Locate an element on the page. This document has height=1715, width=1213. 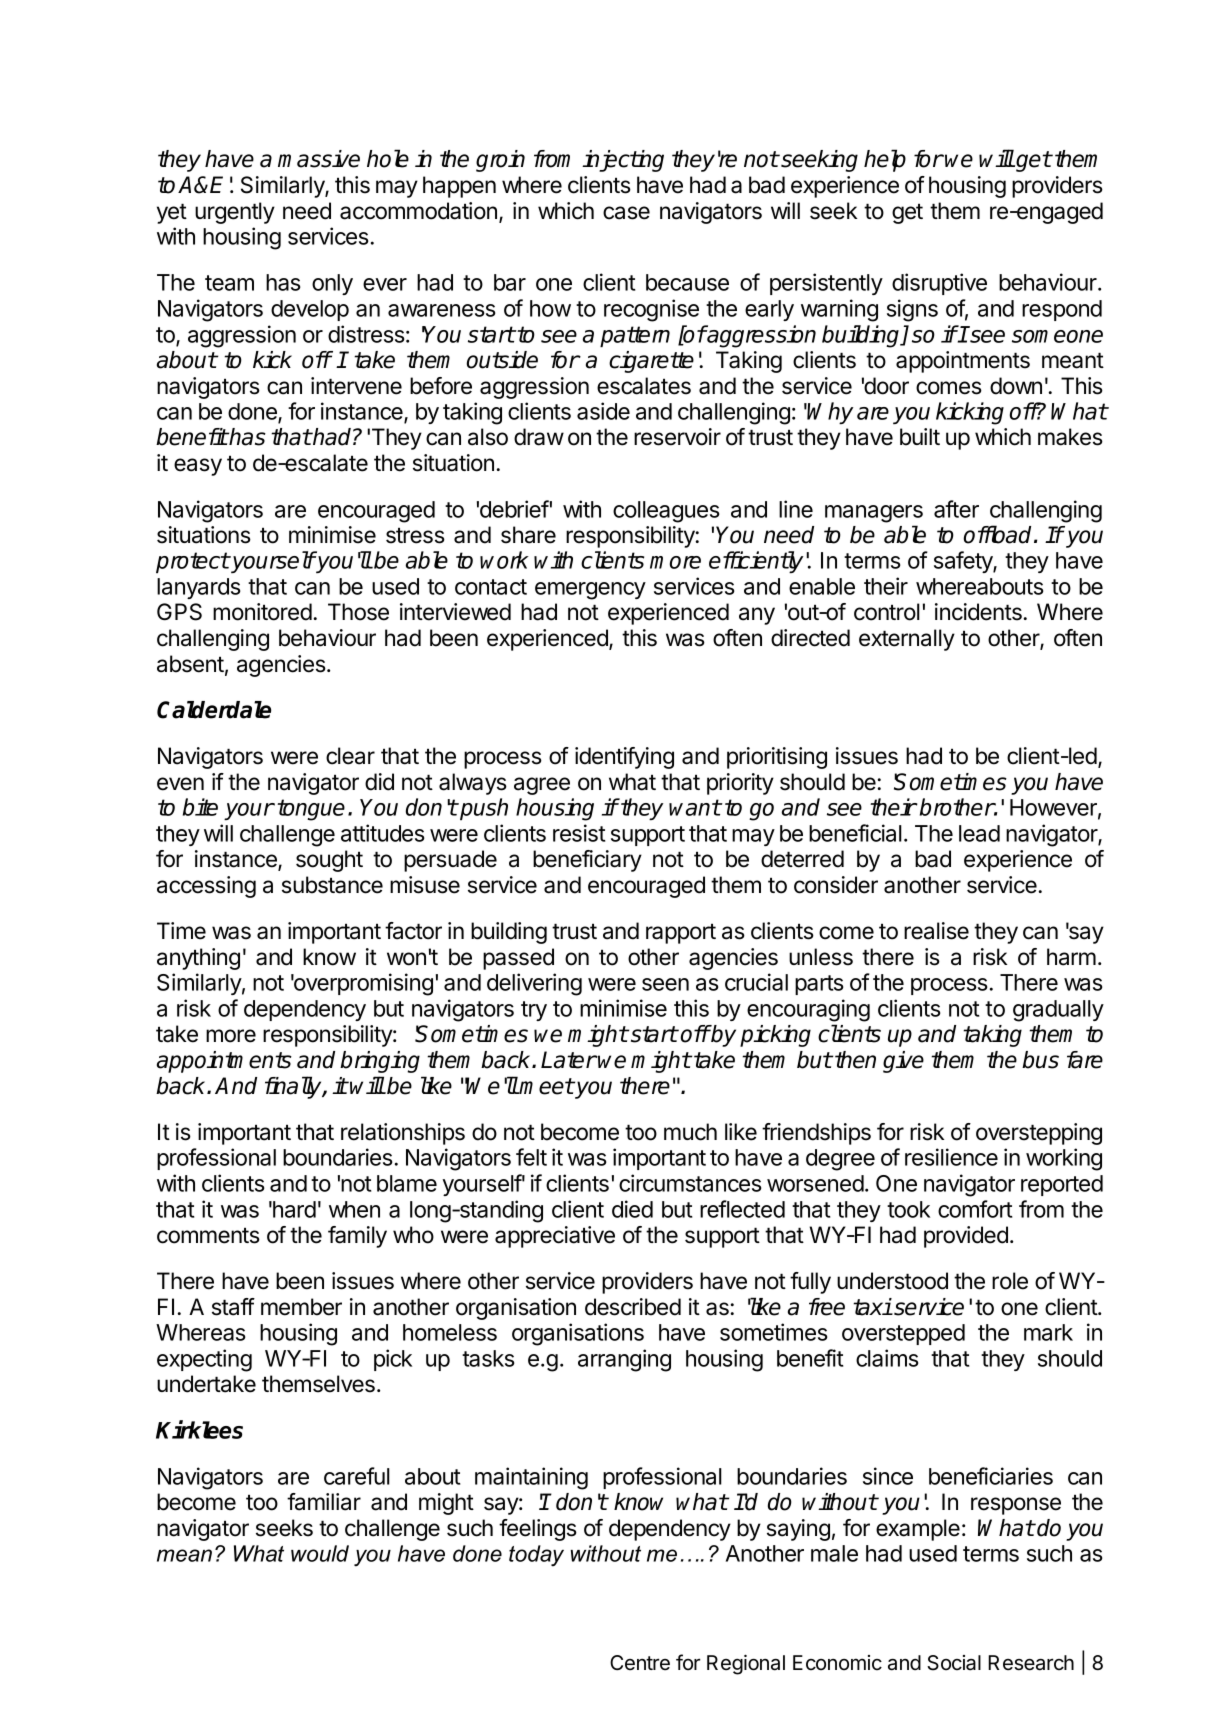
rapport is located at coordinates (681, 933).
